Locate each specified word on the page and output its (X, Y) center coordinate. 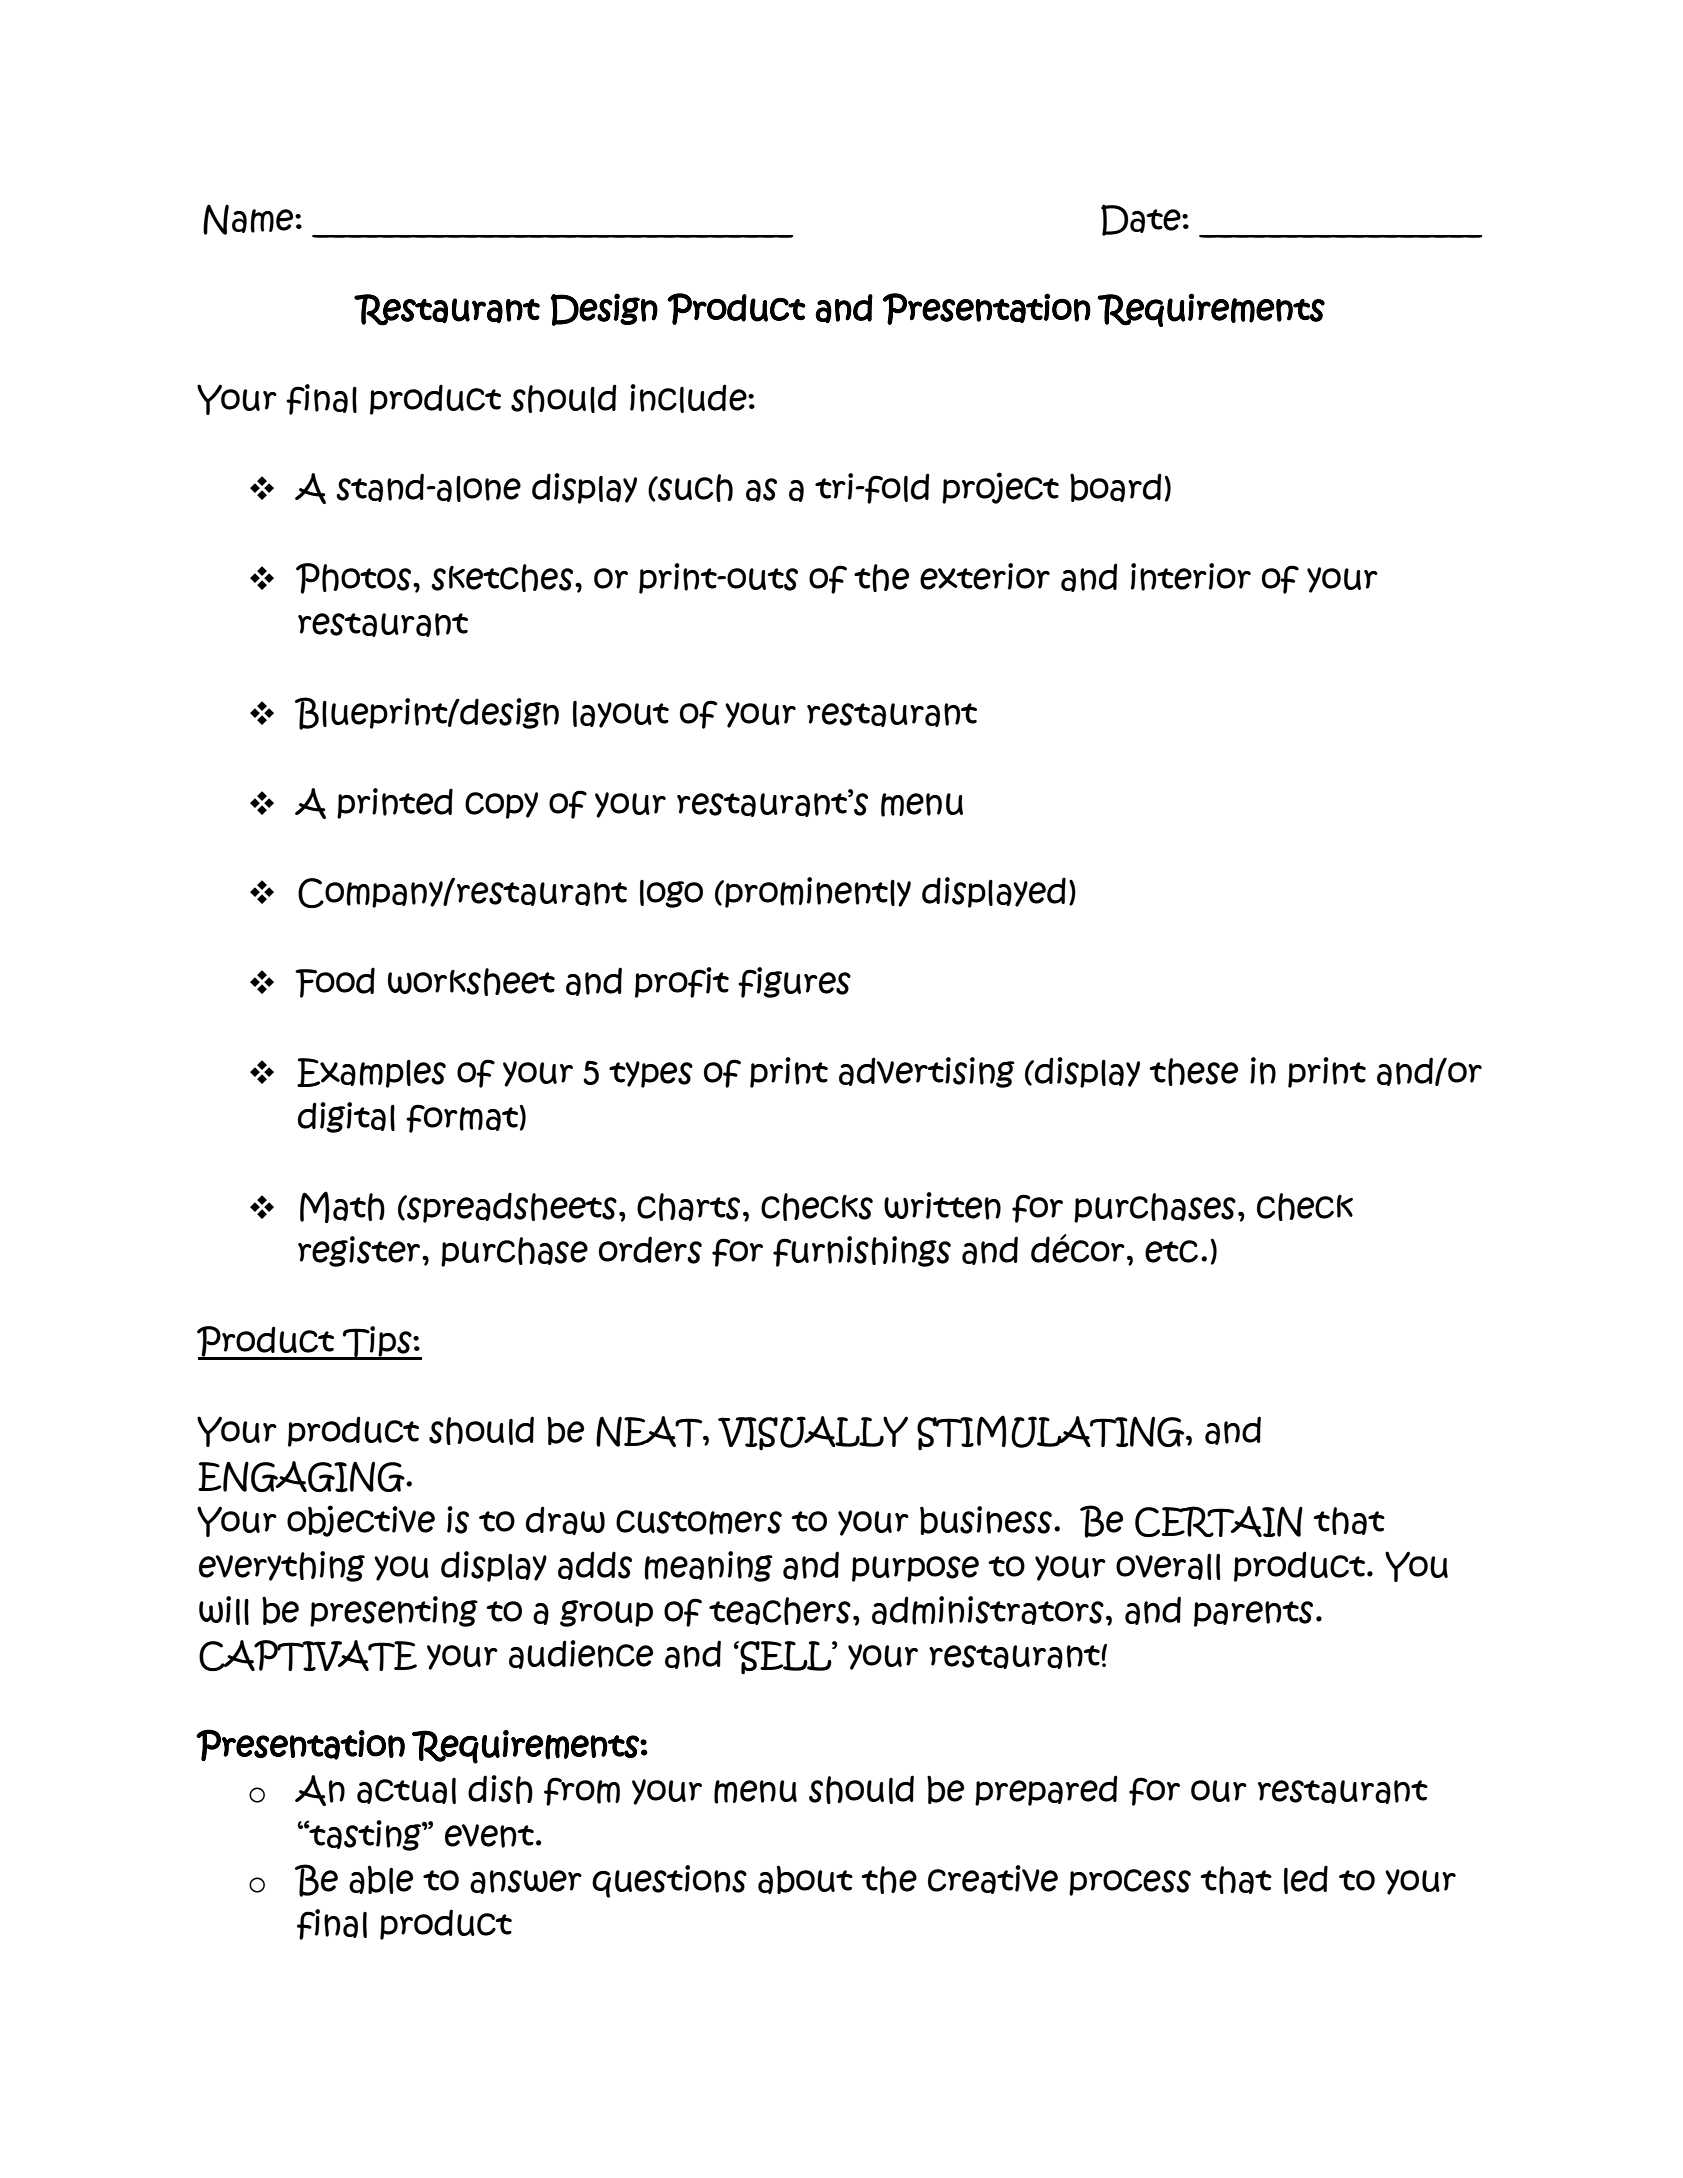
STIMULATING (1052, 1432)
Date (1142, 220)
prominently (817, 892)
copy (501, 805)
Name (249, 219)
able (381, 1879)
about (805, 1879)
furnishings (862, 1251)
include (689, 398)
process (1130, 1882)
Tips (377, 1343)
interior (1191, 577)
